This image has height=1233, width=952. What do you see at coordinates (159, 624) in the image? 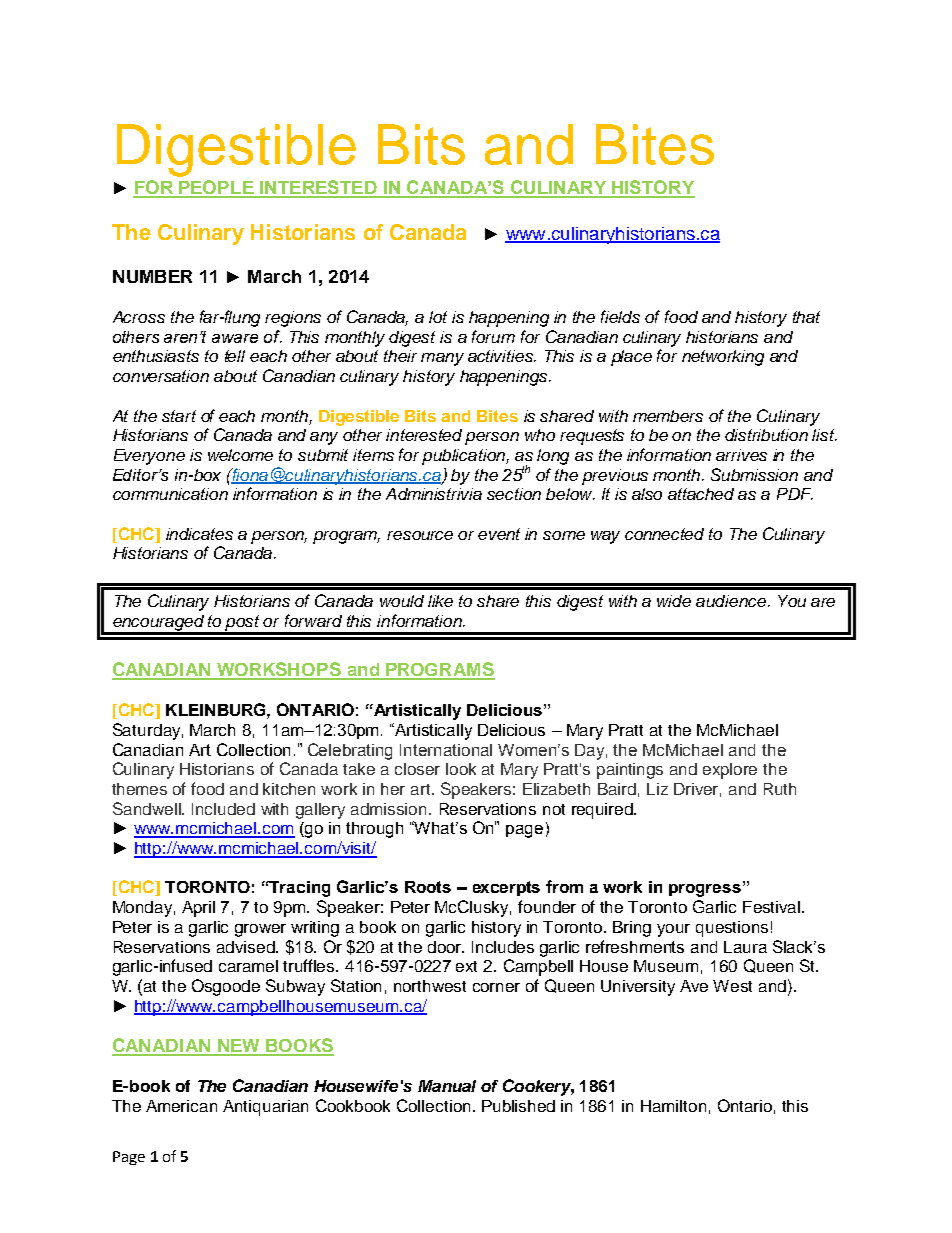
I see `encouraged` at bounding box center [159, 624].
